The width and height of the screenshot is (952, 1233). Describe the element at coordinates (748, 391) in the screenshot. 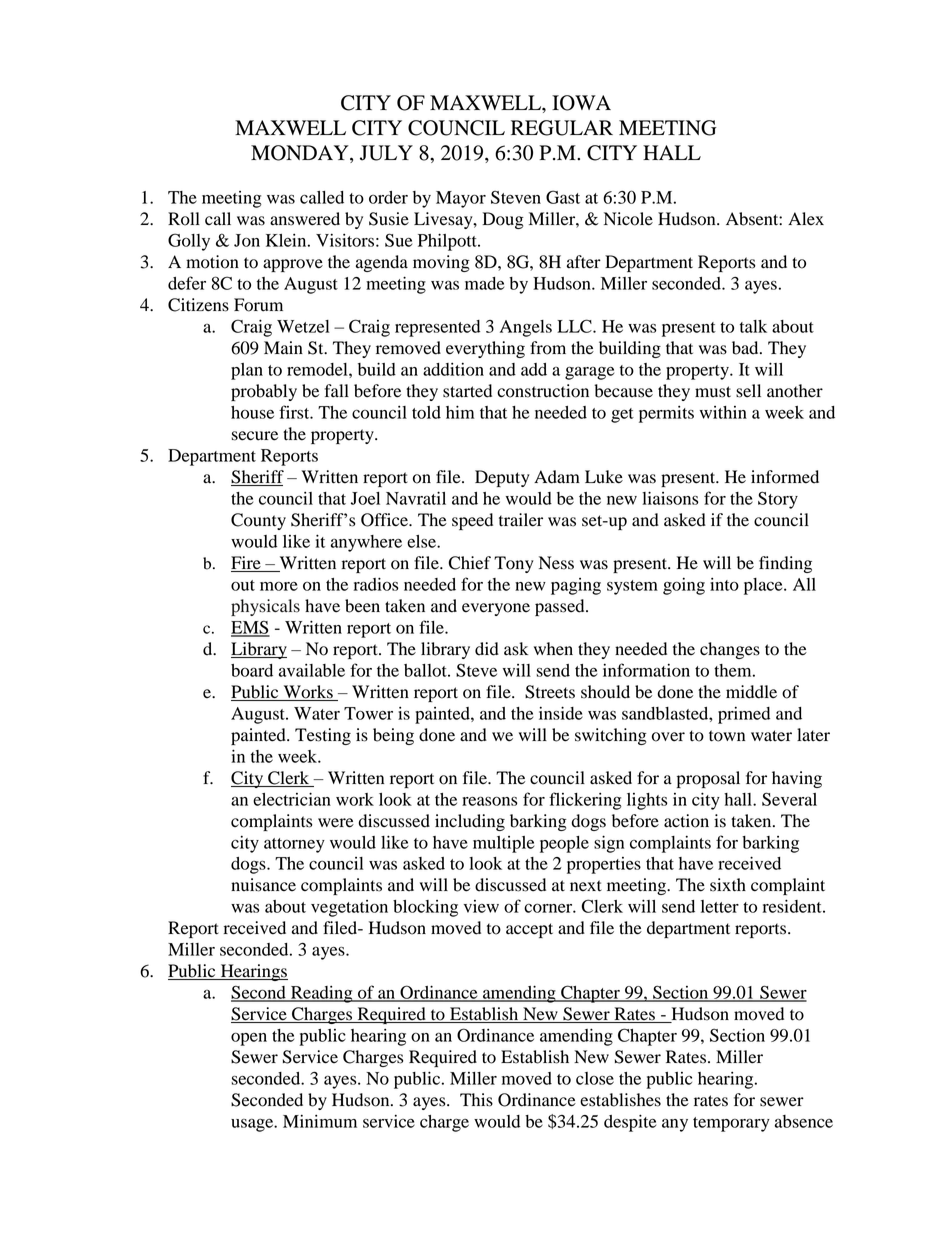

I see `sell` at that location.
